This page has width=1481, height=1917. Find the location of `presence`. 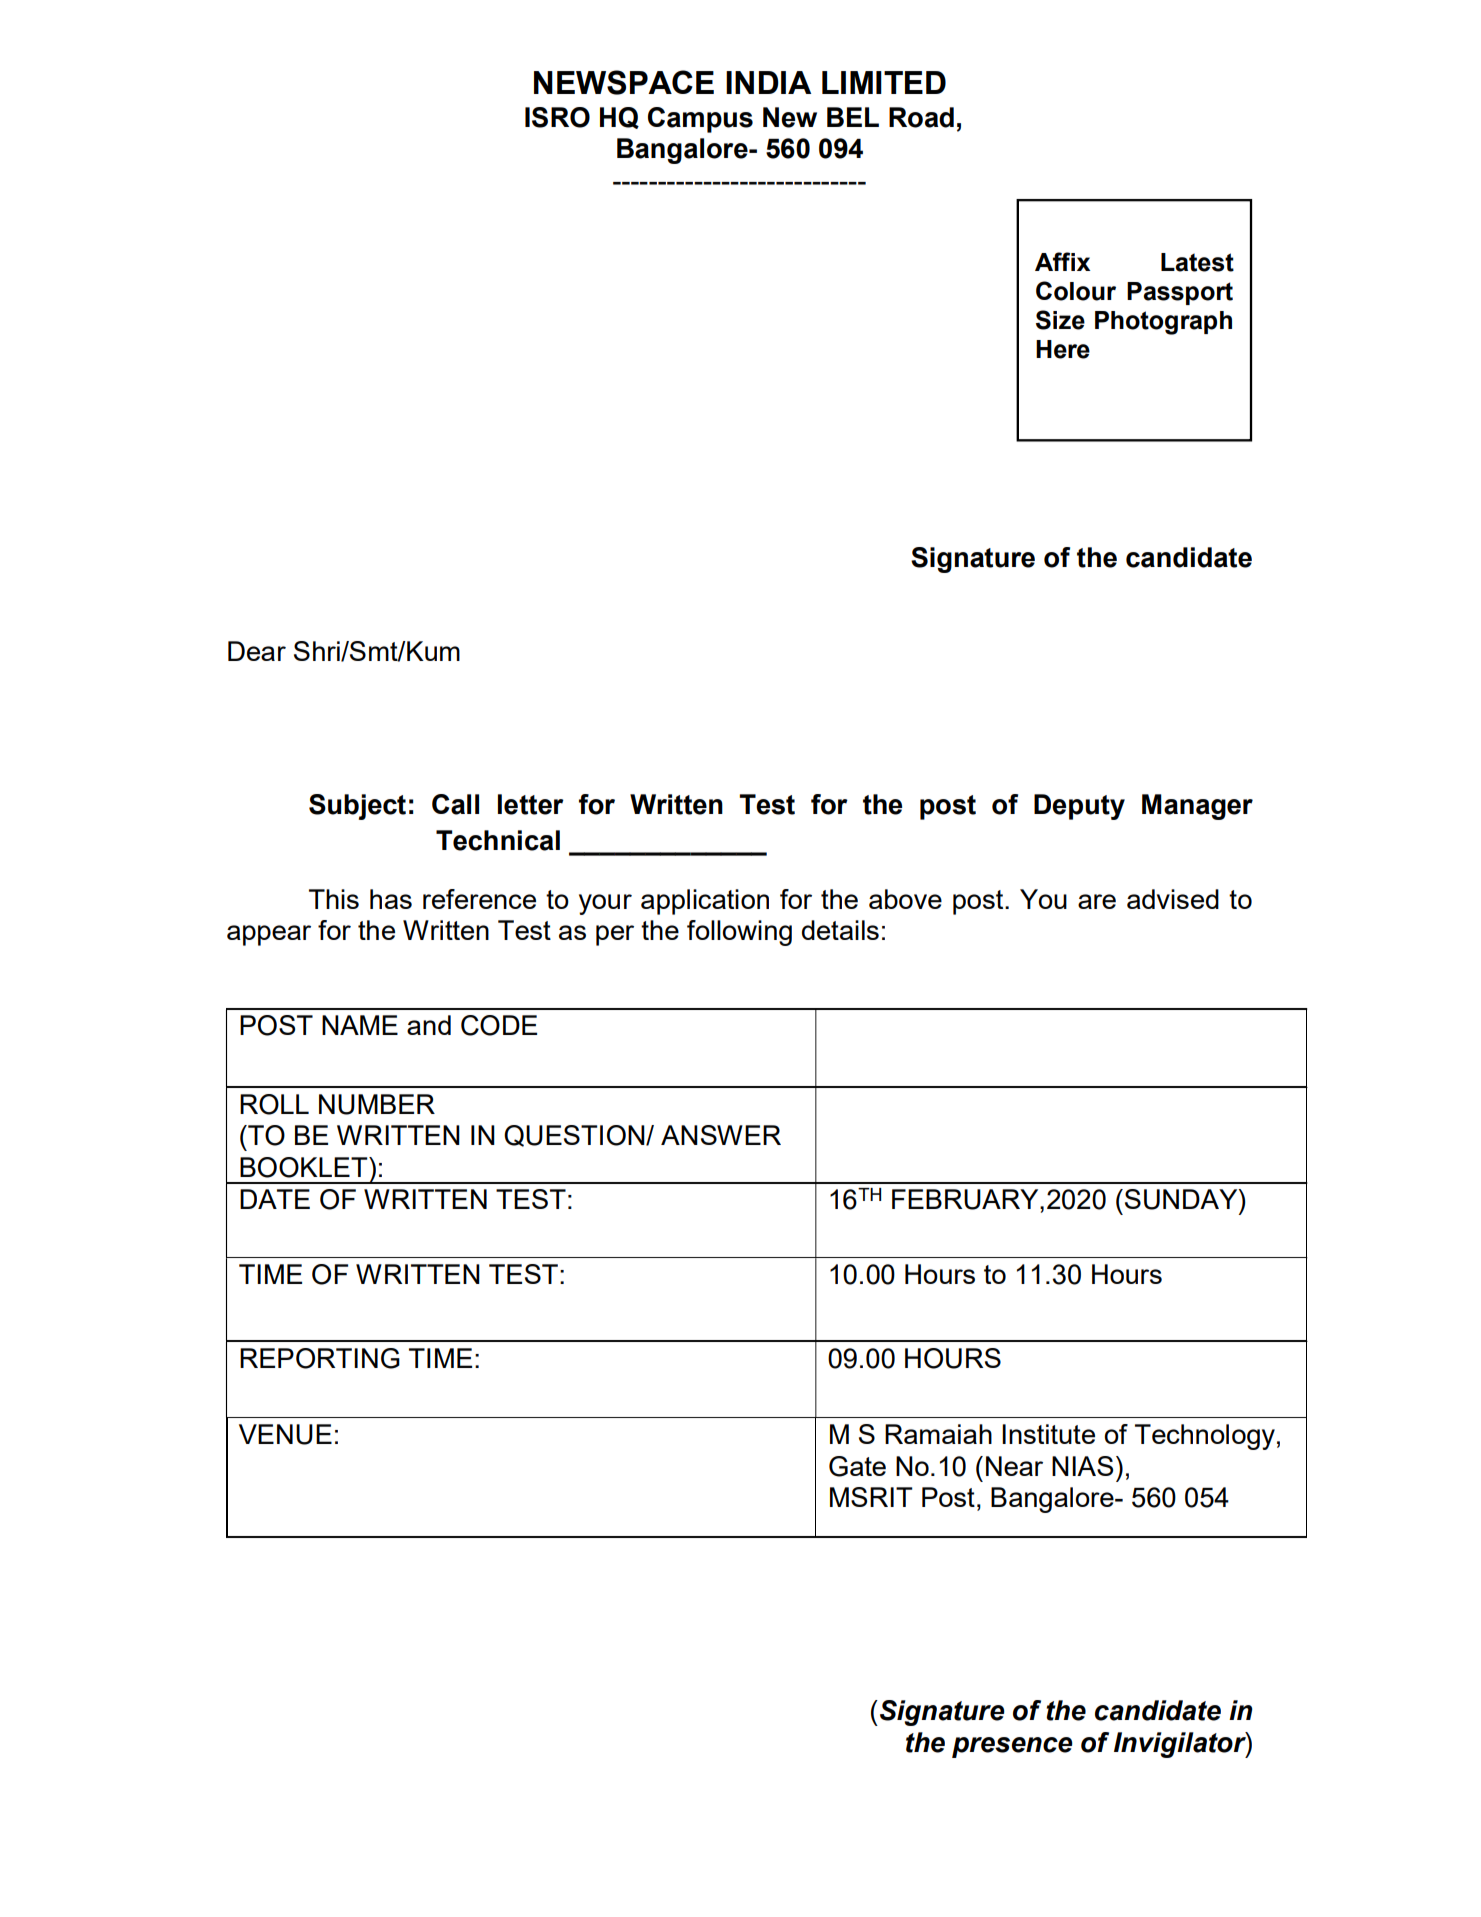

presence is located at coordinates (1012, 1747).
